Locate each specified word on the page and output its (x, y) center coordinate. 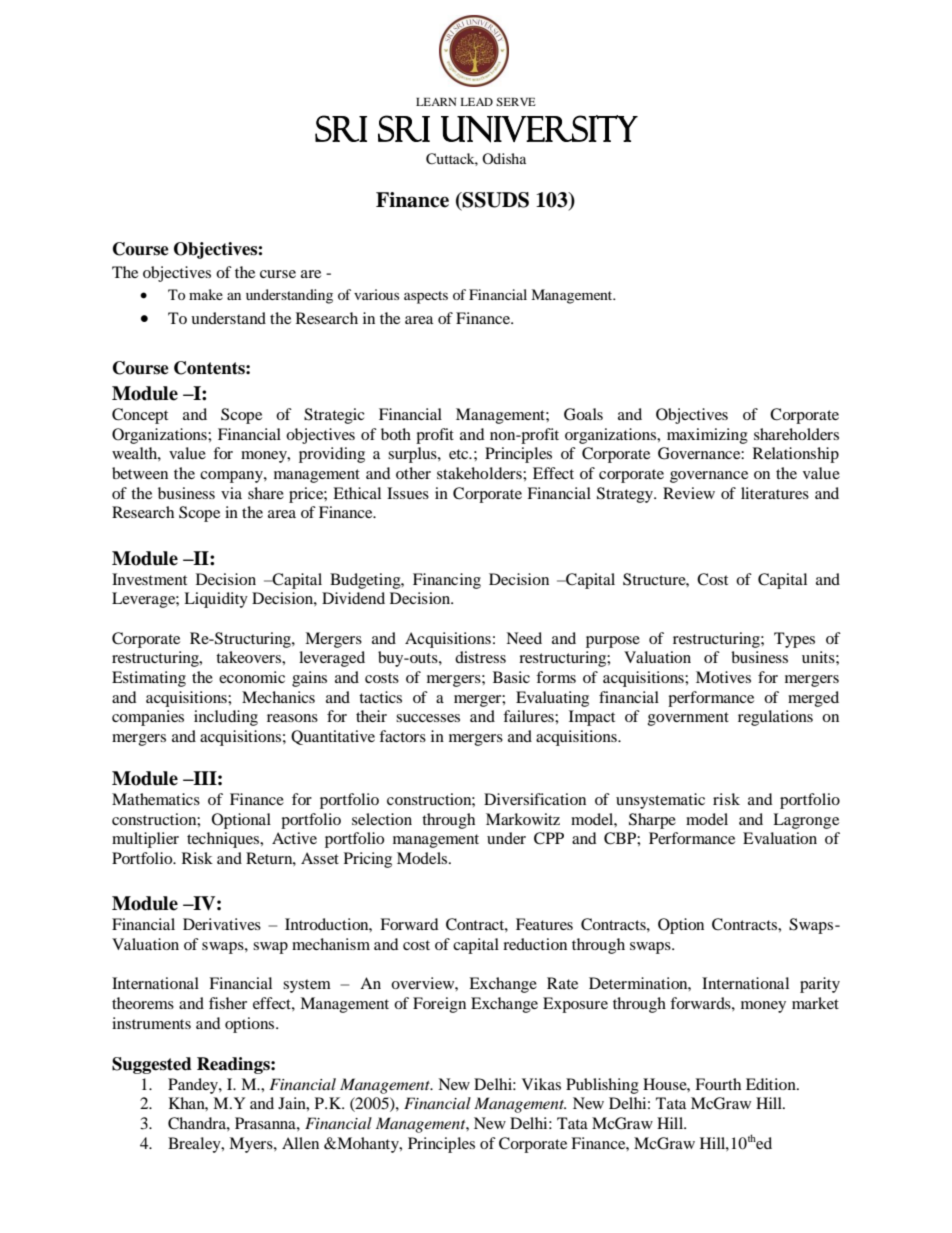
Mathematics (156, 799)
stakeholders (480, 473)
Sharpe (652, 821)
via (231, 493)
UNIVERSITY (539, 129)
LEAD (476, 102)
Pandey (194, 1086)
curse (278, 274)
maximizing (707, 436)
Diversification (535, 799)
